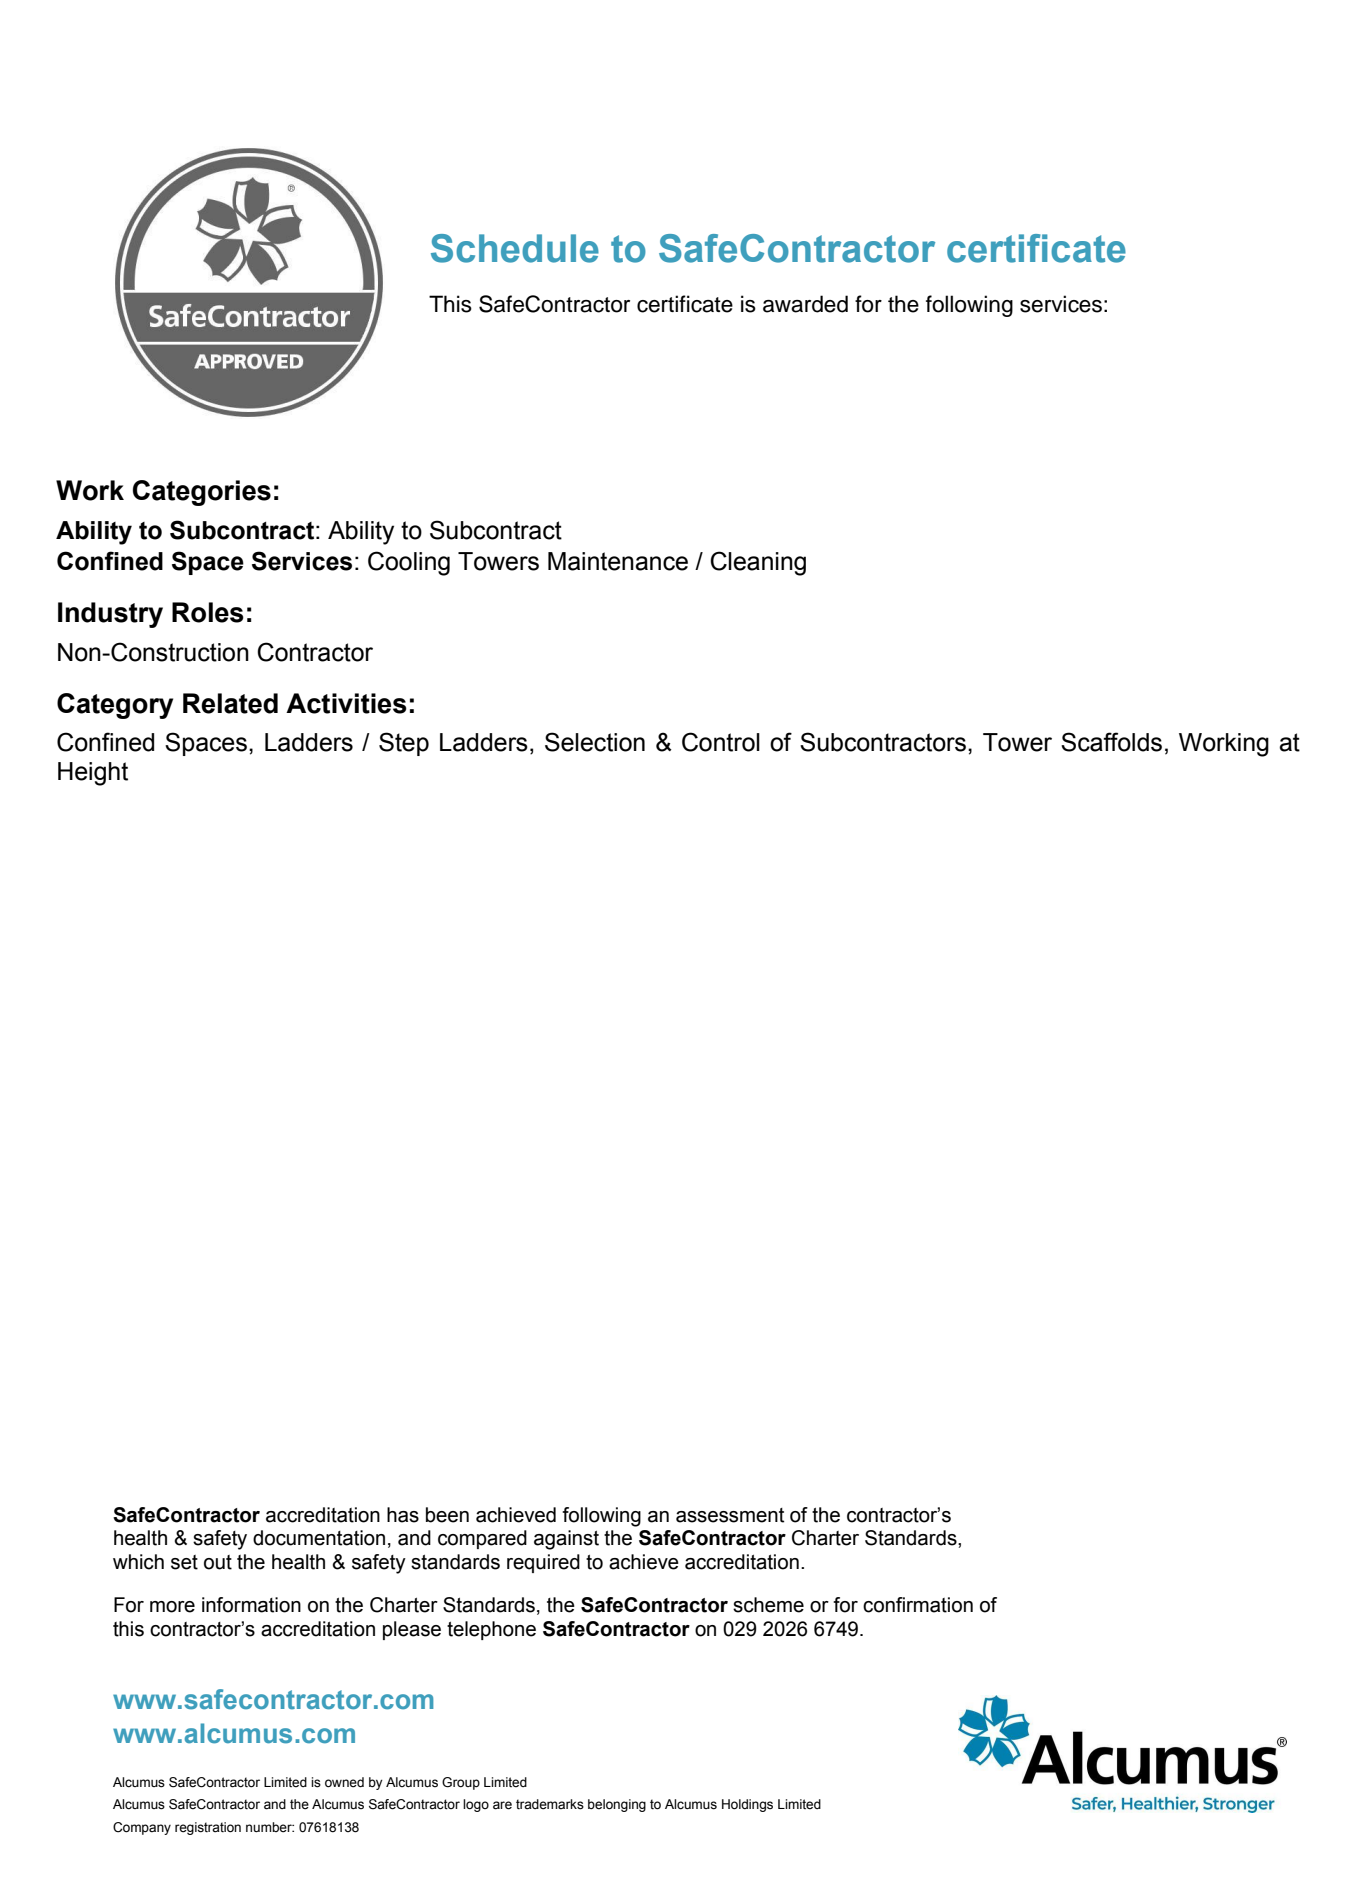  I want to click on Schedule, so click(515, 248).
